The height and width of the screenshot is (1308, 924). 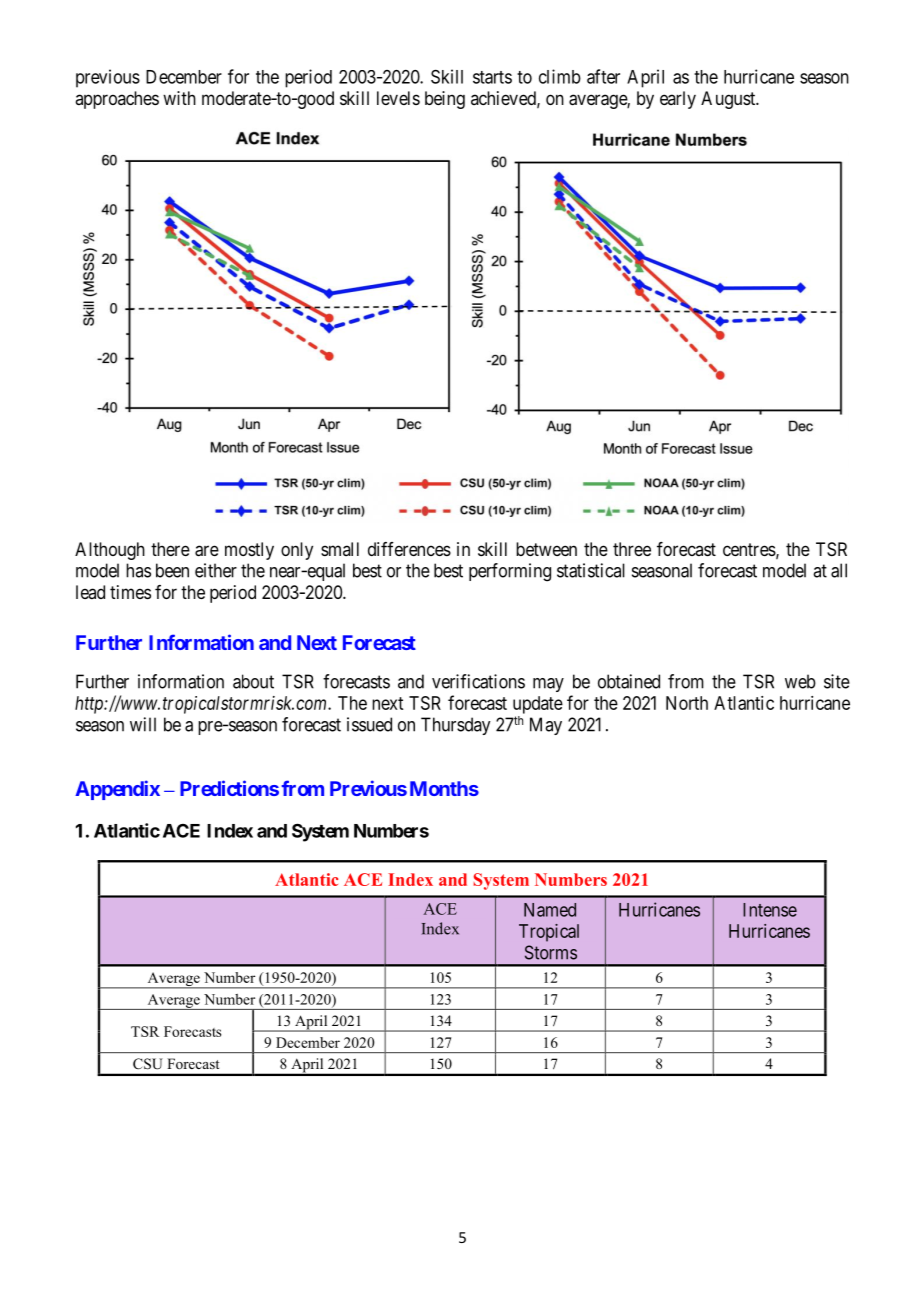 What do you see at coordinates (770, 910) in the screenshot?
I see `Intense` at bounding box center [770, 910].
